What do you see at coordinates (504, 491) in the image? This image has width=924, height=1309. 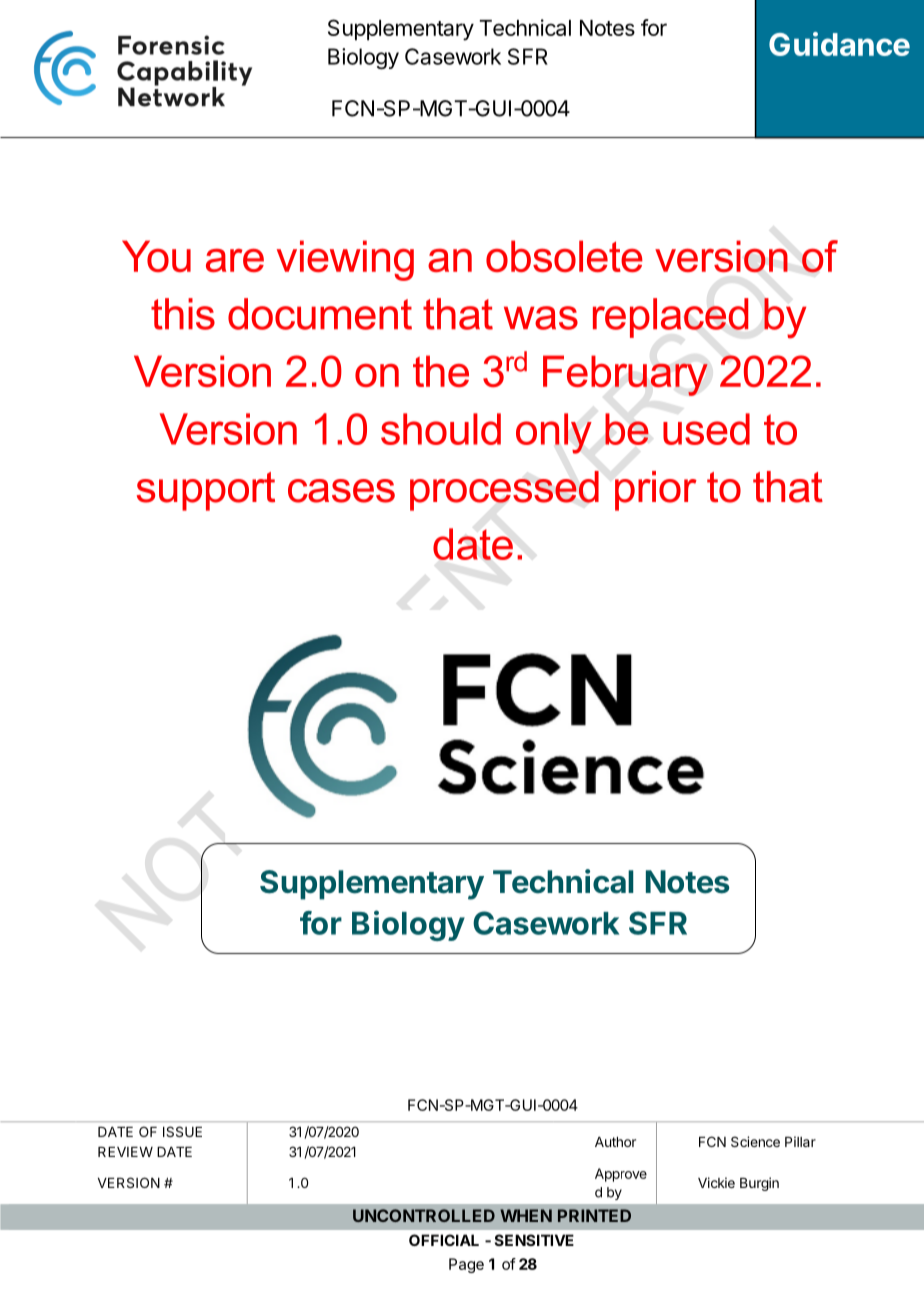 I see `processed` at bounding box center [504, 491].
